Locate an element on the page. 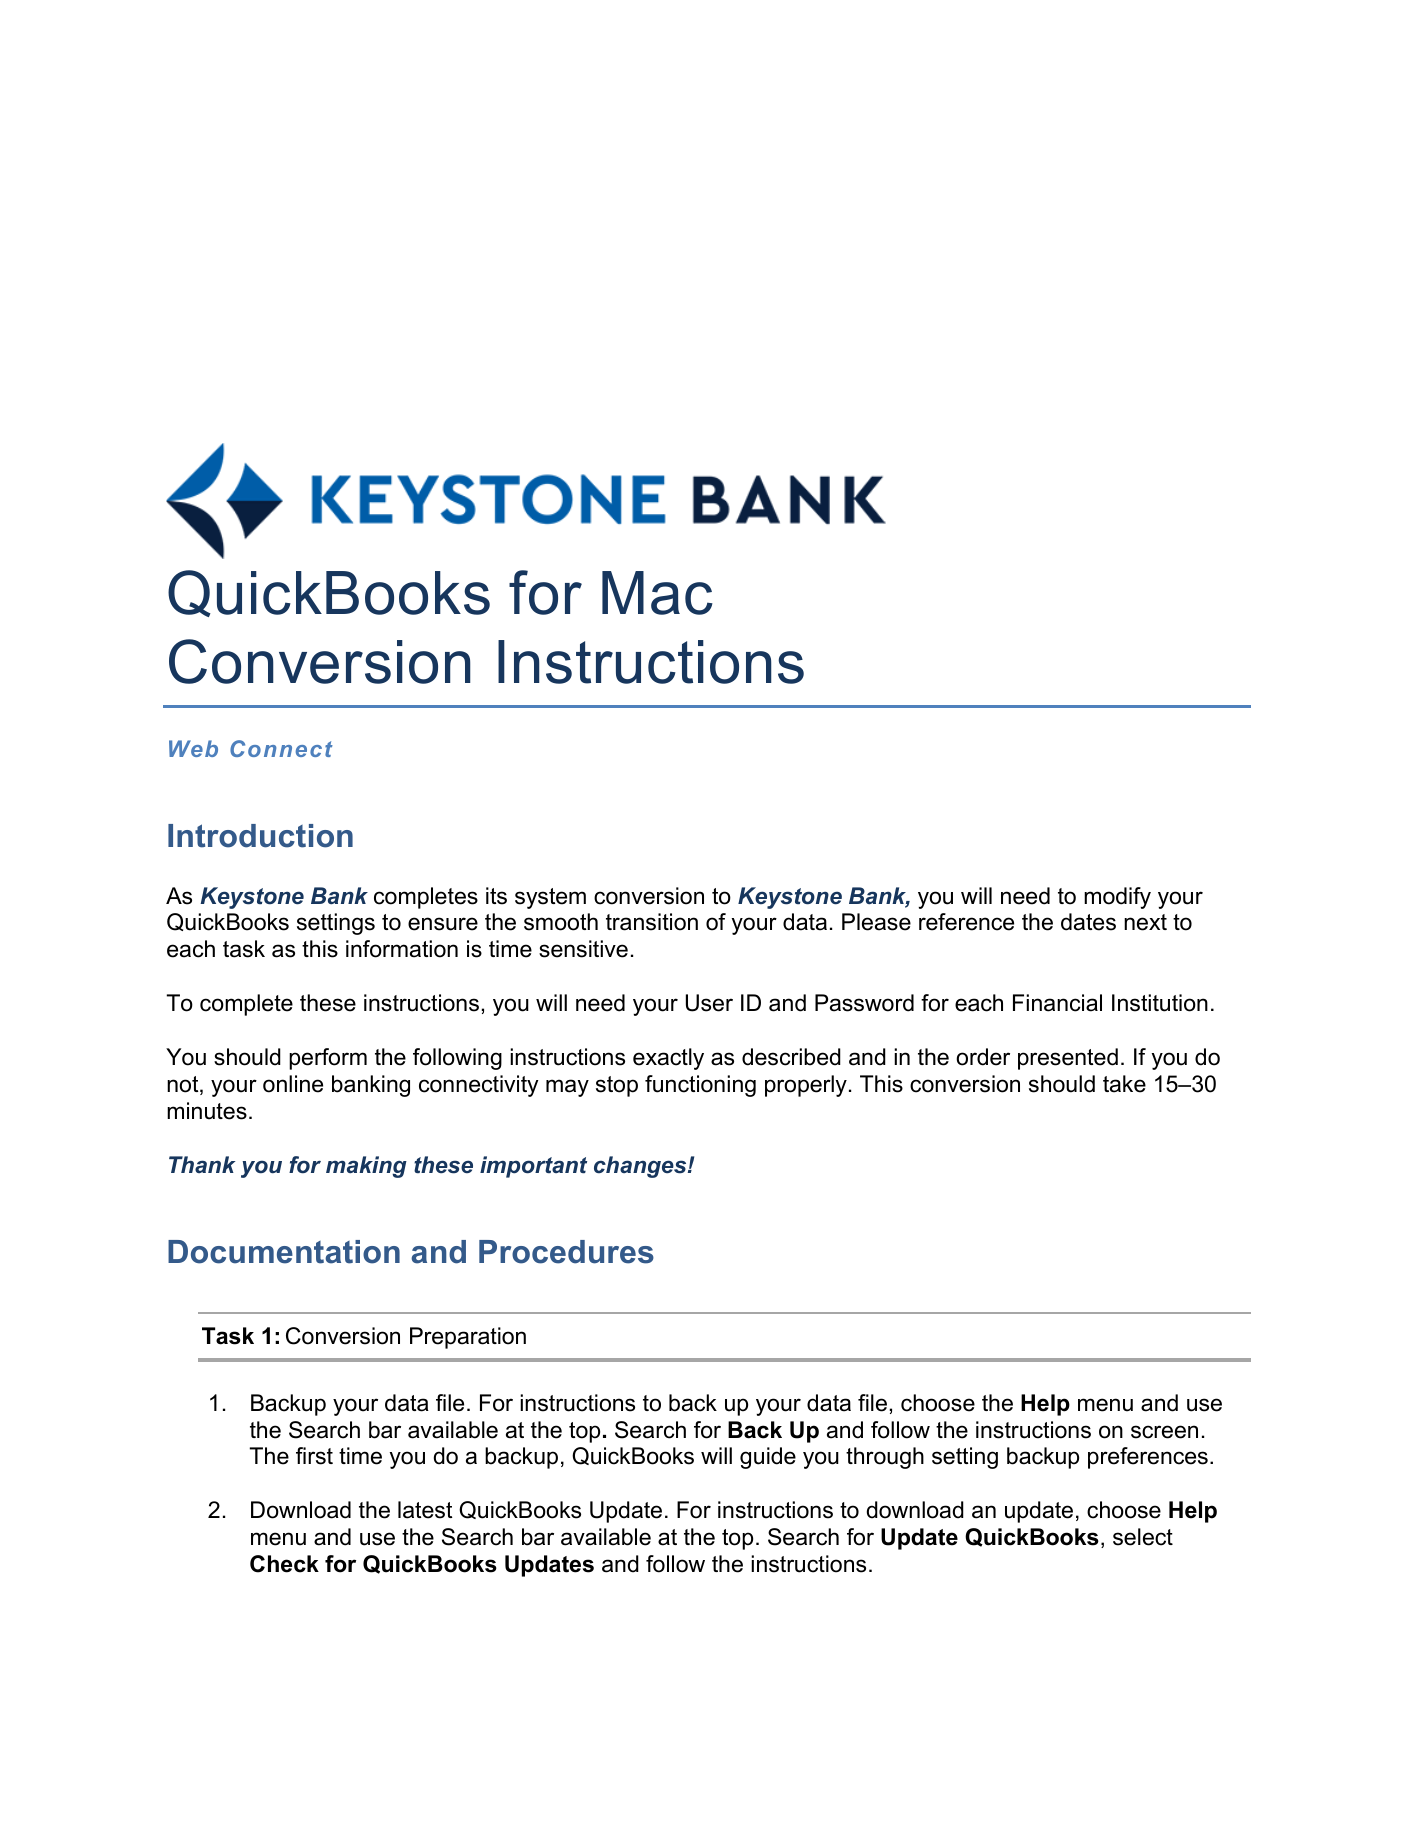  select is located at coordinates (1143, 1537).
